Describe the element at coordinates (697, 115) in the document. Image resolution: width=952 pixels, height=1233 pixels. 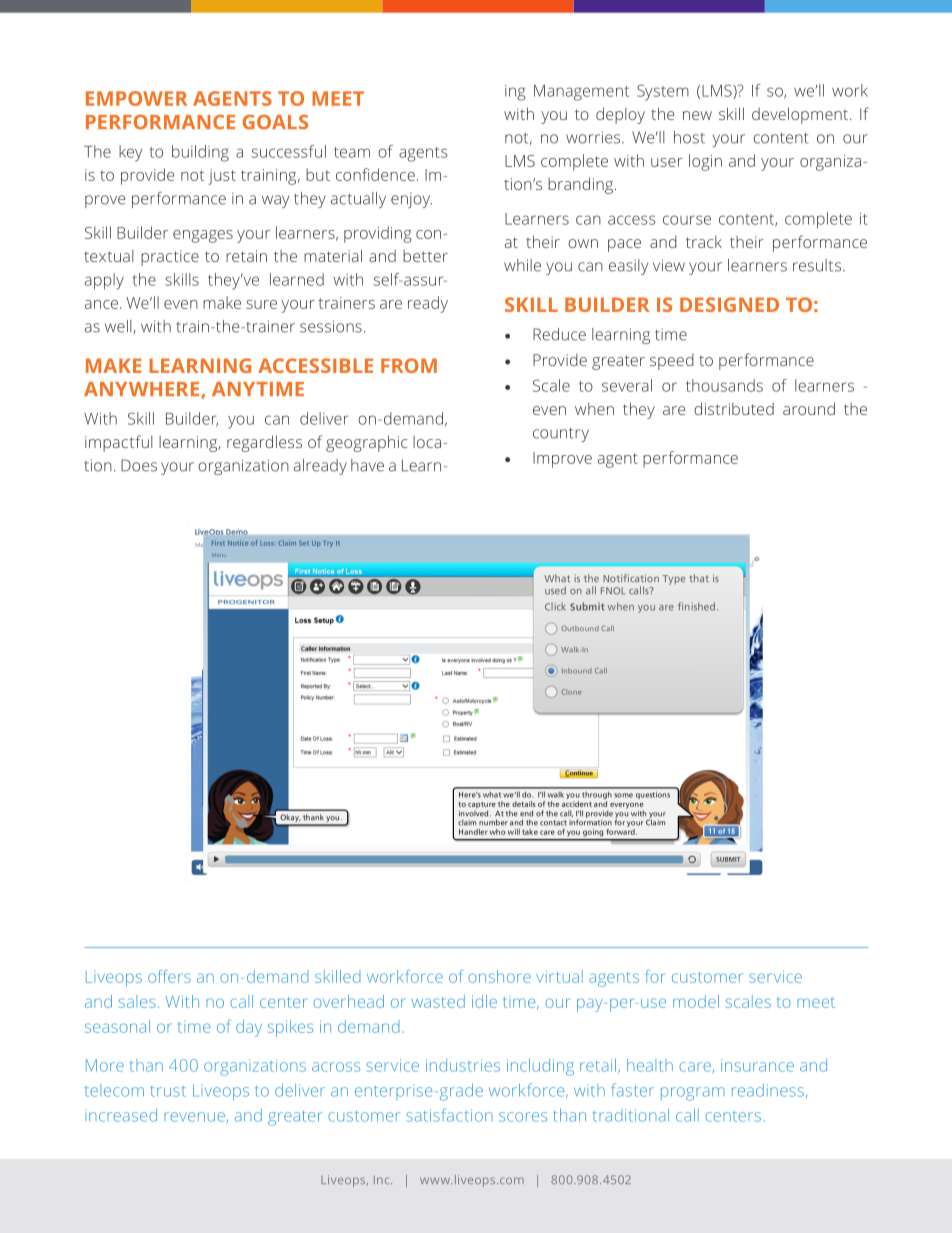
I see `new` at that location.
